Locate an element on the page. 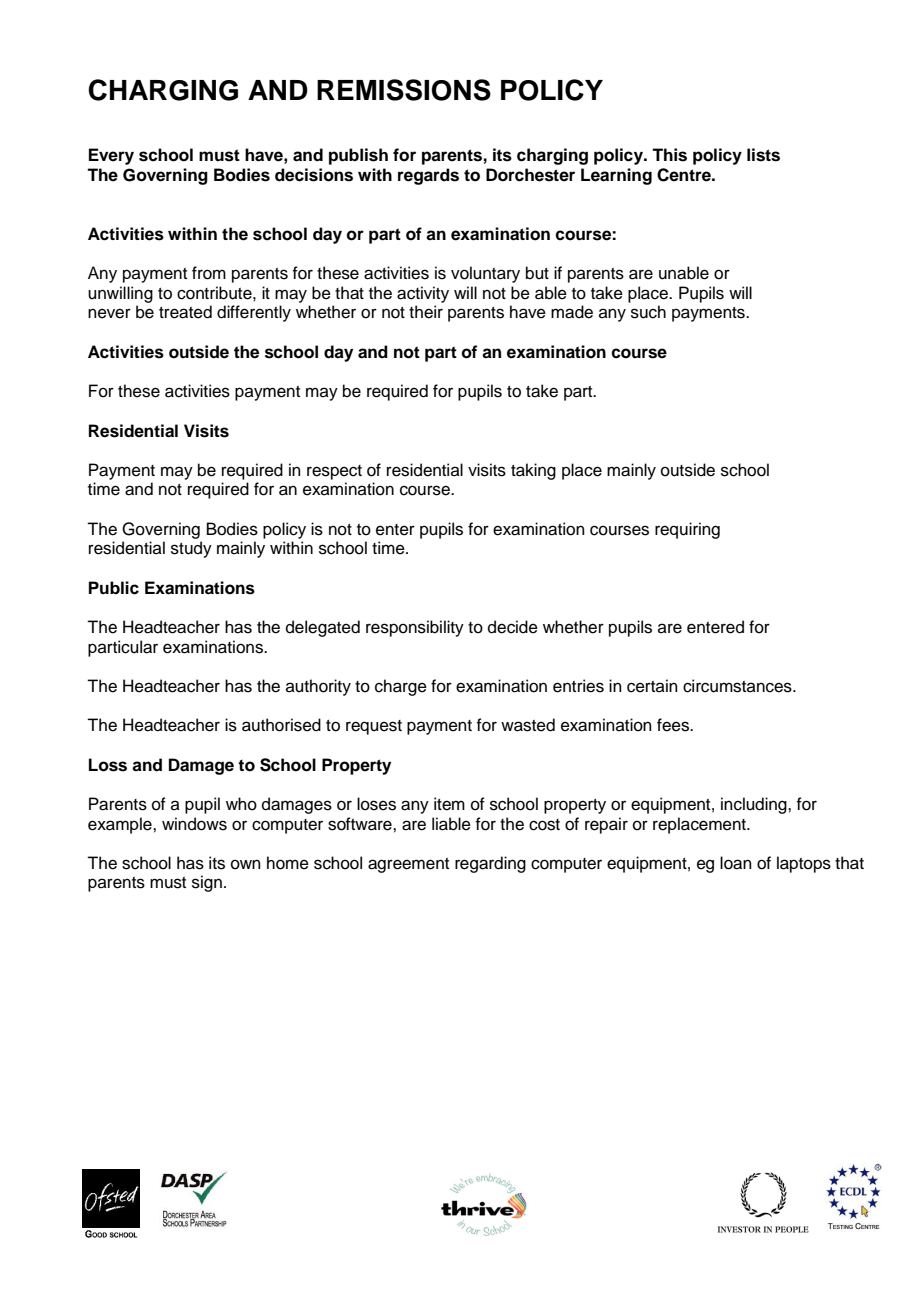  sign is located at coordinates (207, 883).
